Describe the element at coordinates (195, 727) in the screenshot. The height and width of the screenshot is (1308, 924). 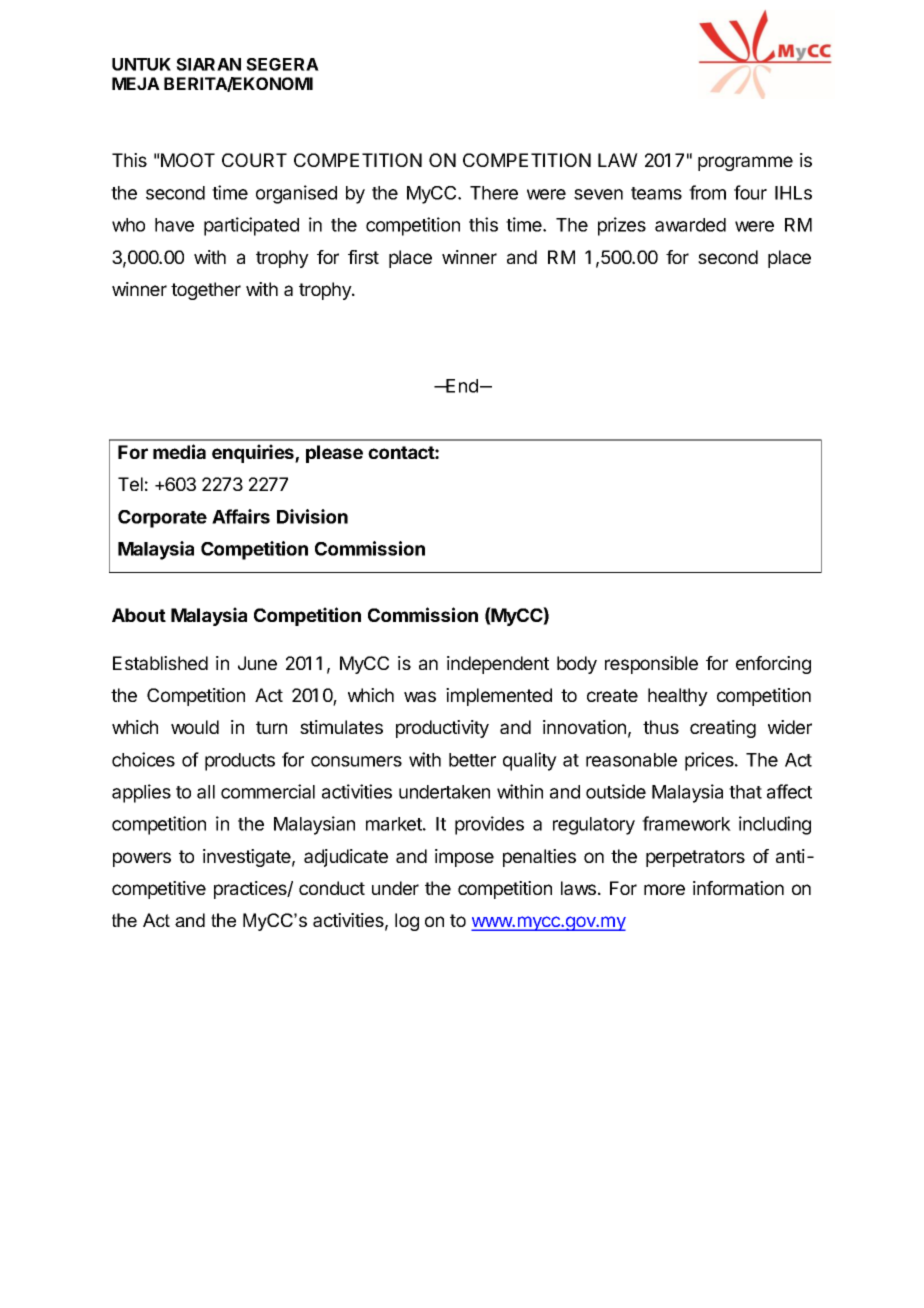
I see `would` at that location.
